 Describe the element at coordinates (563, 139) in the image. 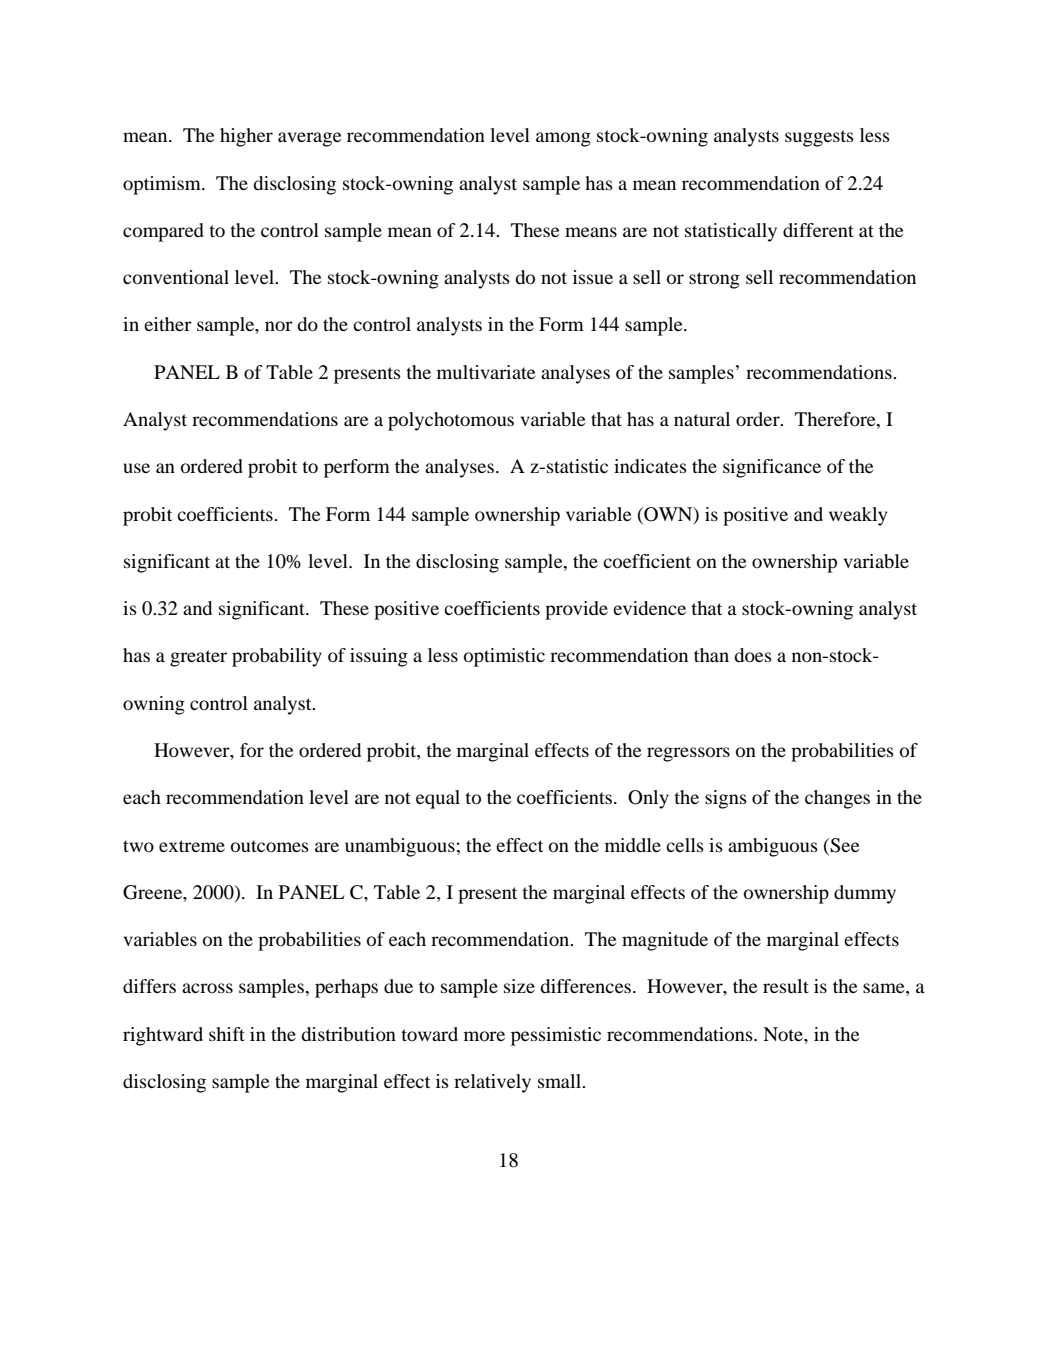

I see `among` at that location.
